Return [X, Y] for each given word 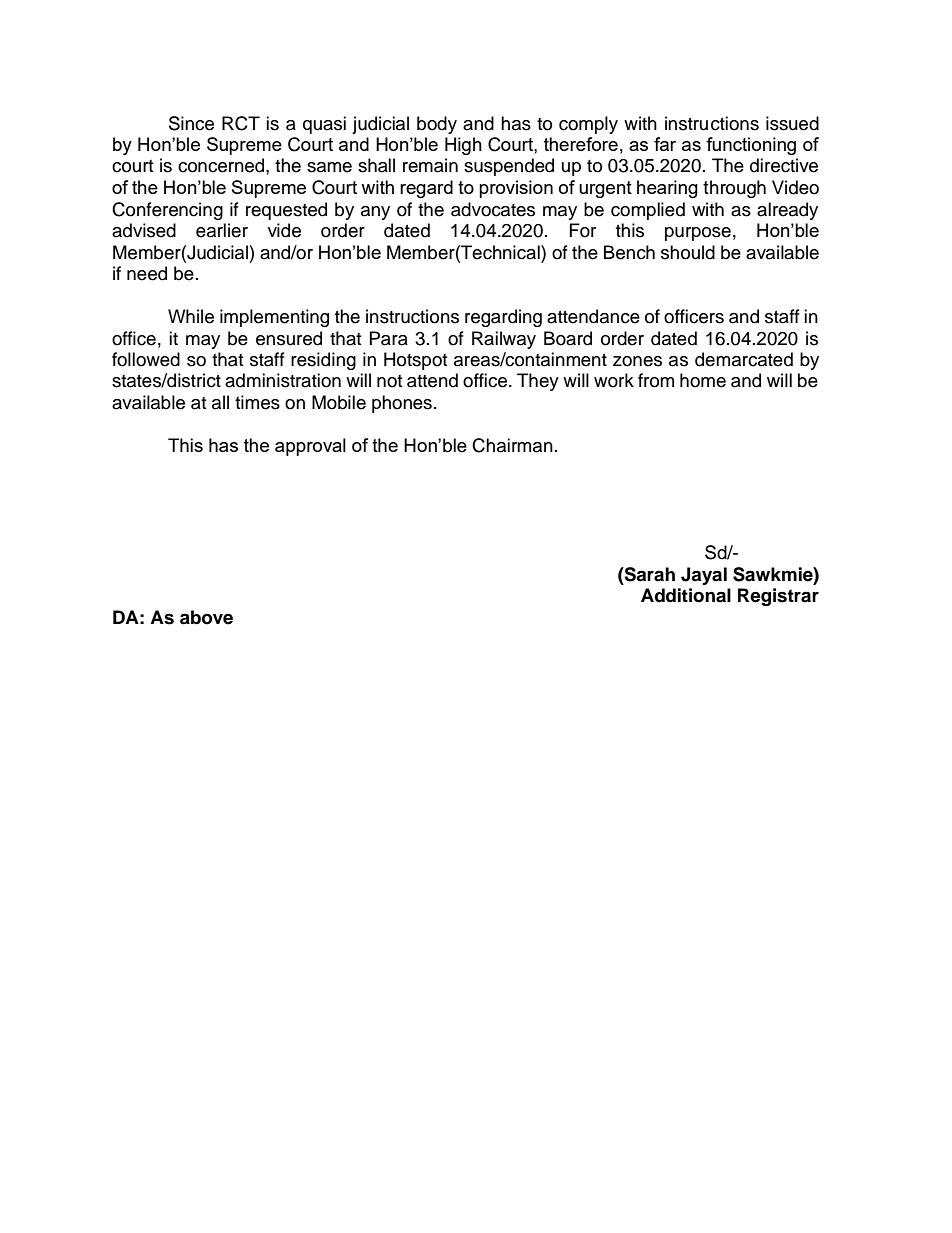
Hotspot [415, 361]
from [656, 380]
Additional [686, 595]
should [688, 252]
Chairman [512, 445]
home [703, 380]
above [206, 617]
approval [310, 447]
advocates [493, 209]
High [463, 146]
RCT [241, 123]
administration [283, 380]
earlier [222, 230]
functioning [751, 146]
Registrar [778, 597]
